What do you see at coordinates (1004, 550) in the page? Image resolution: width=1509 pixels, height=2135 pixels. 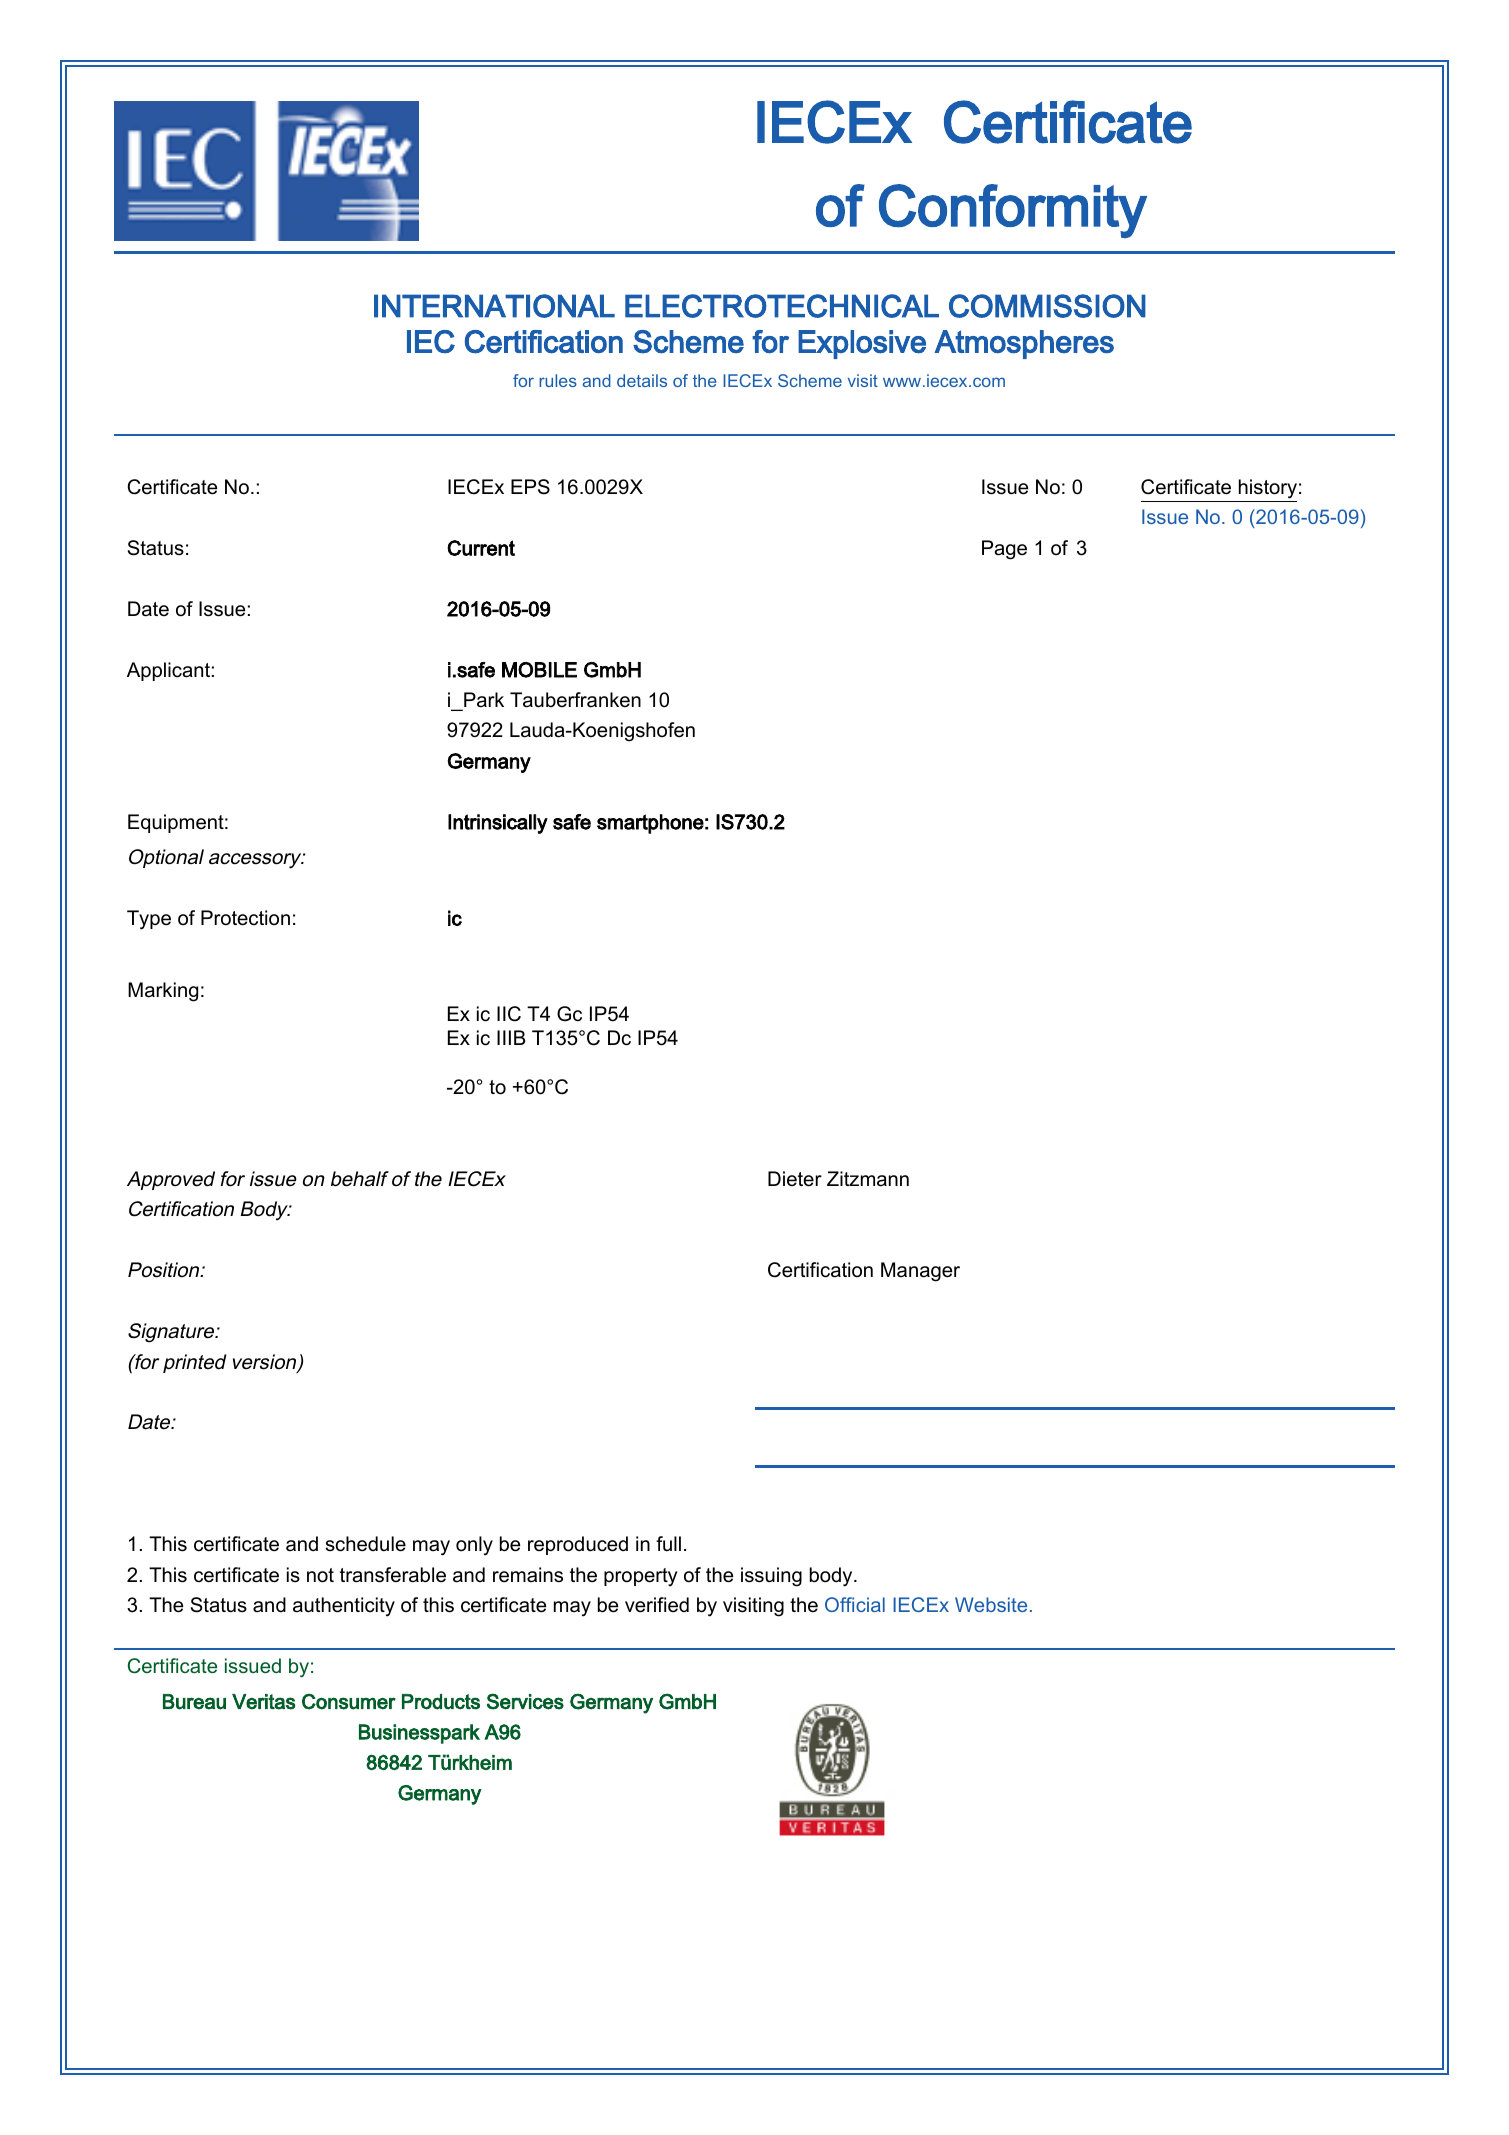 I see `Page` at bounding box center [1004, 550].
